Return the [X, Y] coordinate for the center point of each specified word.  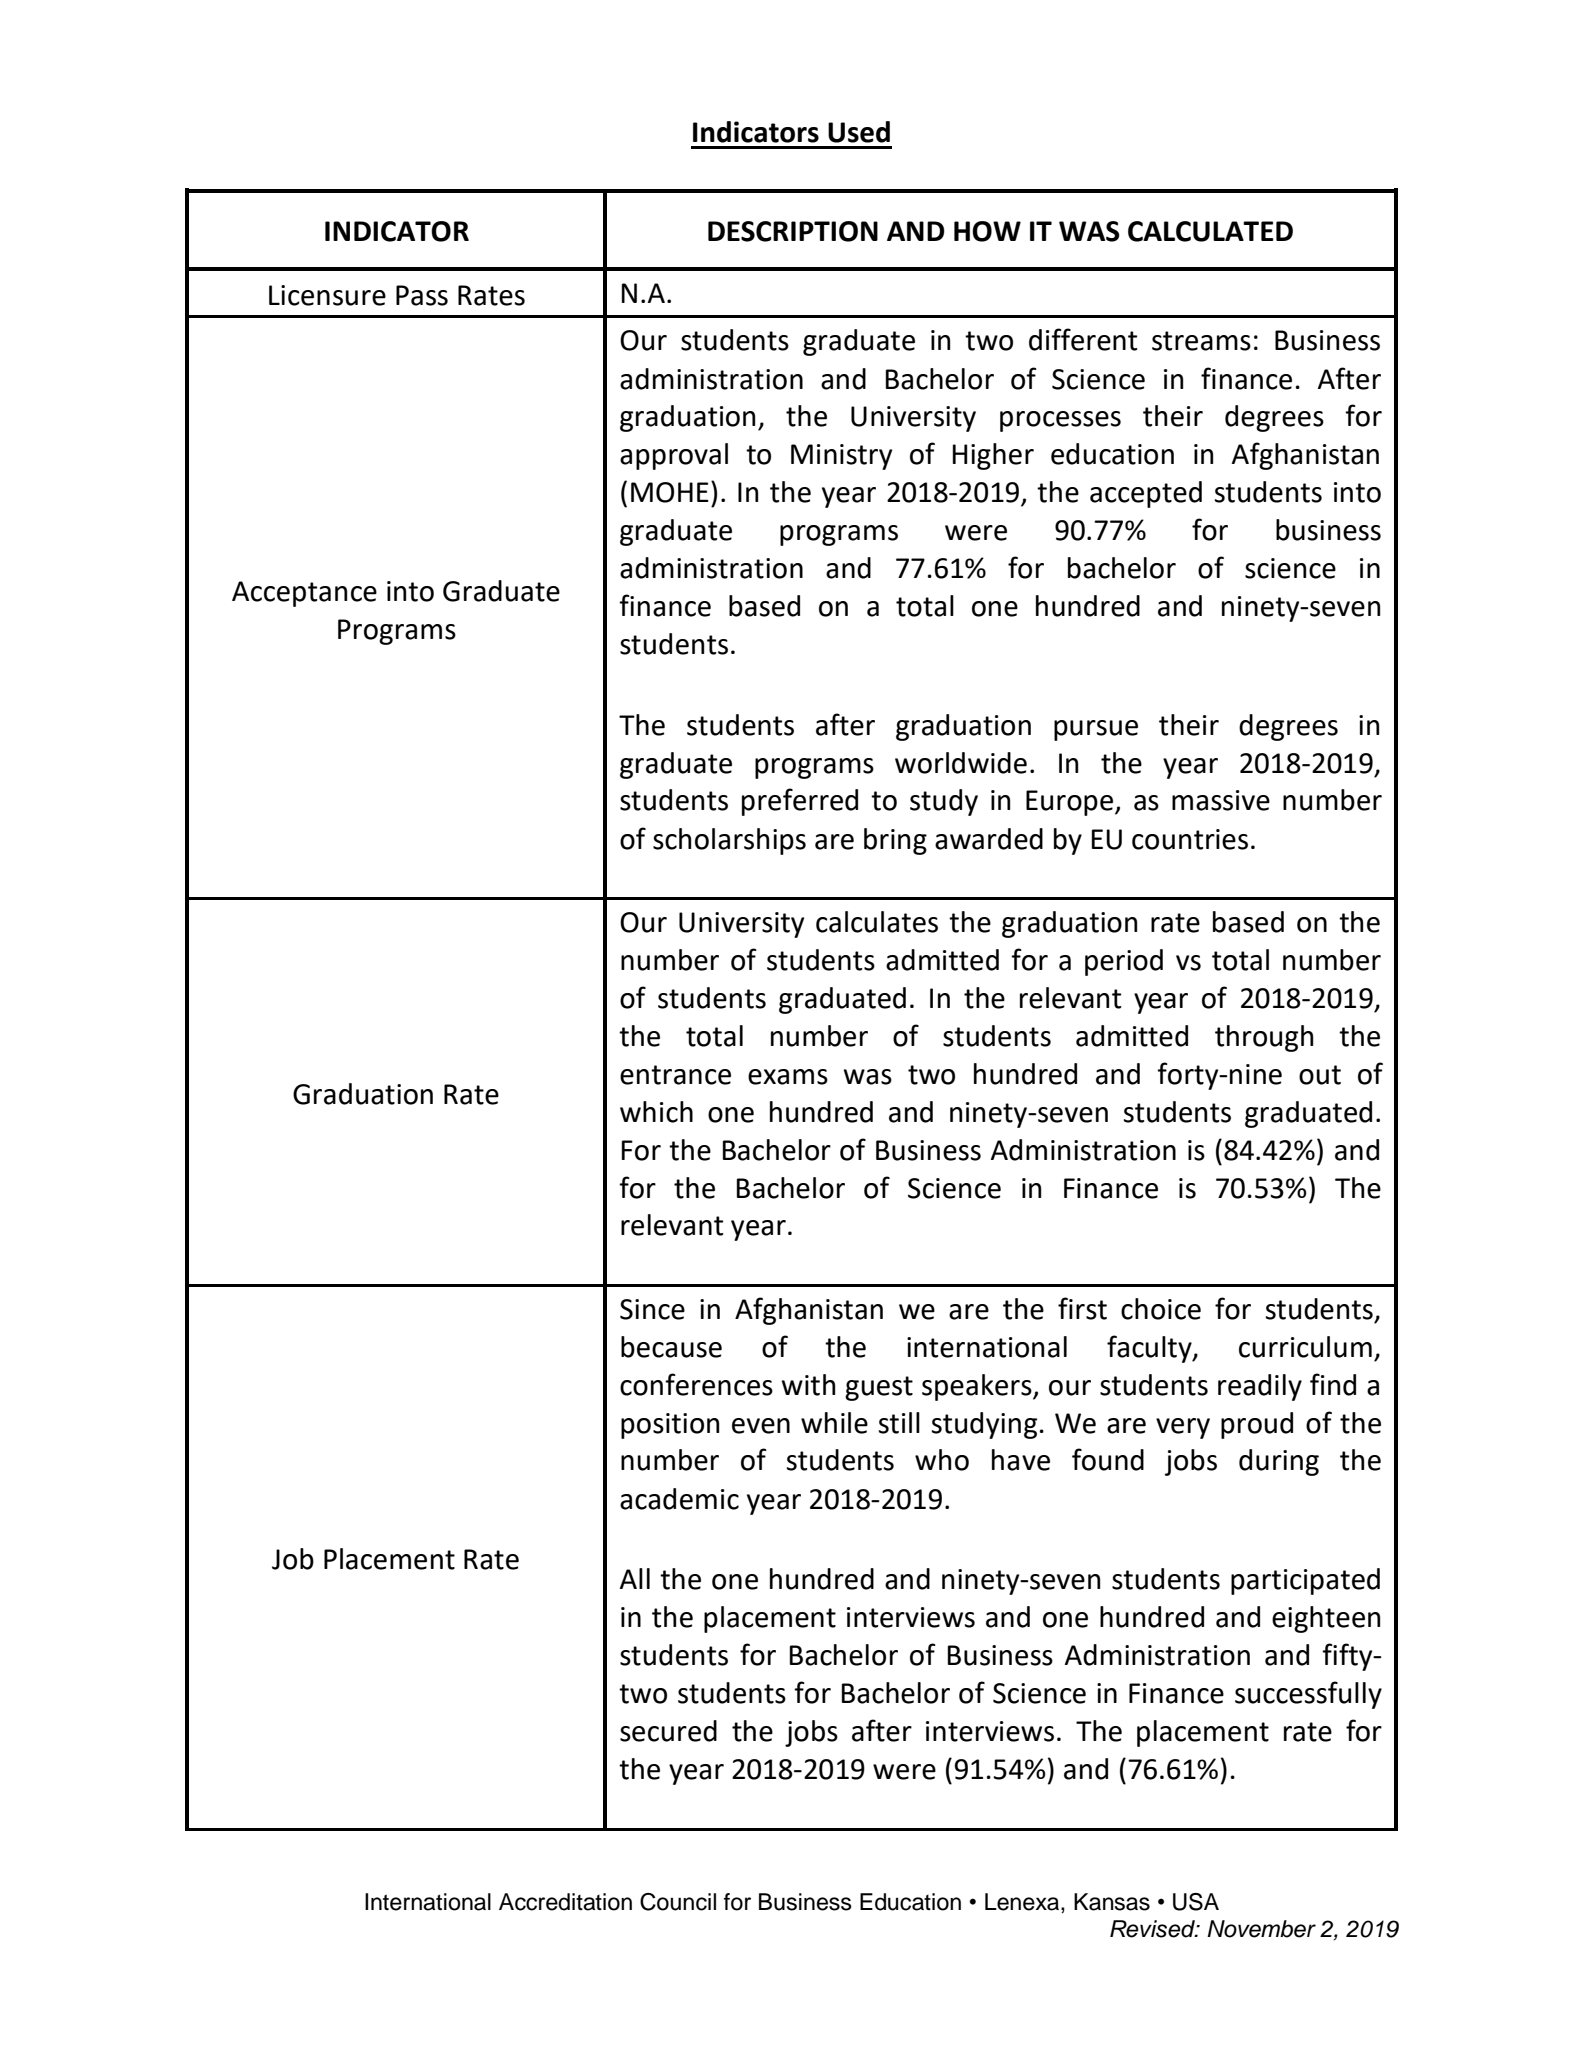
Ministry [841, 457]
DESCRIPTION [793, 231]
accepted [1146, 494]
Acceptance [304, 594]
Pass [422, 295]
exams [788, 1077]
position [670, 1426]
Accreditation [565, 1902]
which [656, 1112]
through [1264, 1038]
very [1183, 1428]
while [834, 1423]
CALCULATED [1210, 231]
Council [678, 1902]
